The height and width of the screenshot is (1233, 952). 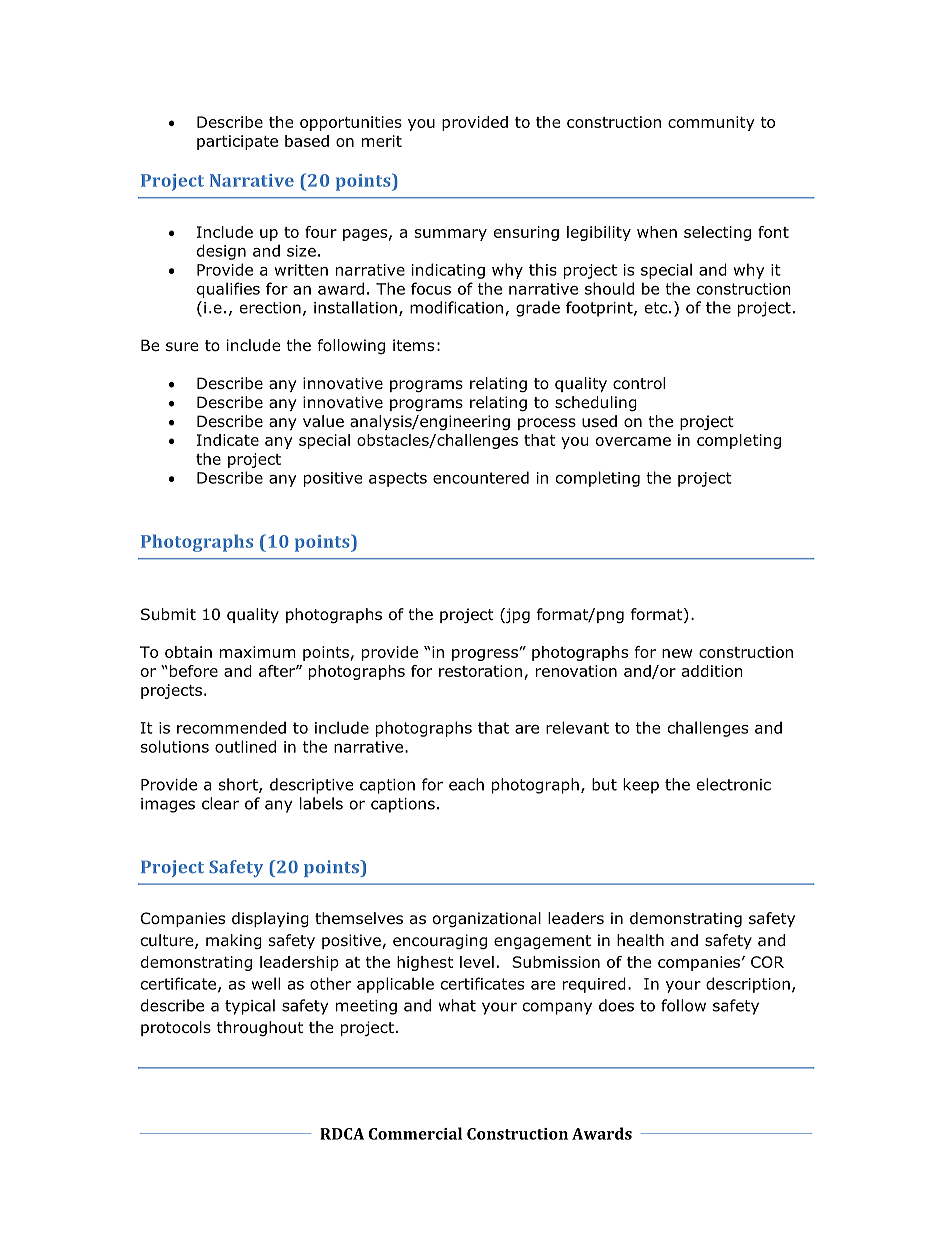 I want to click on items, so click(x=413, y=345).
